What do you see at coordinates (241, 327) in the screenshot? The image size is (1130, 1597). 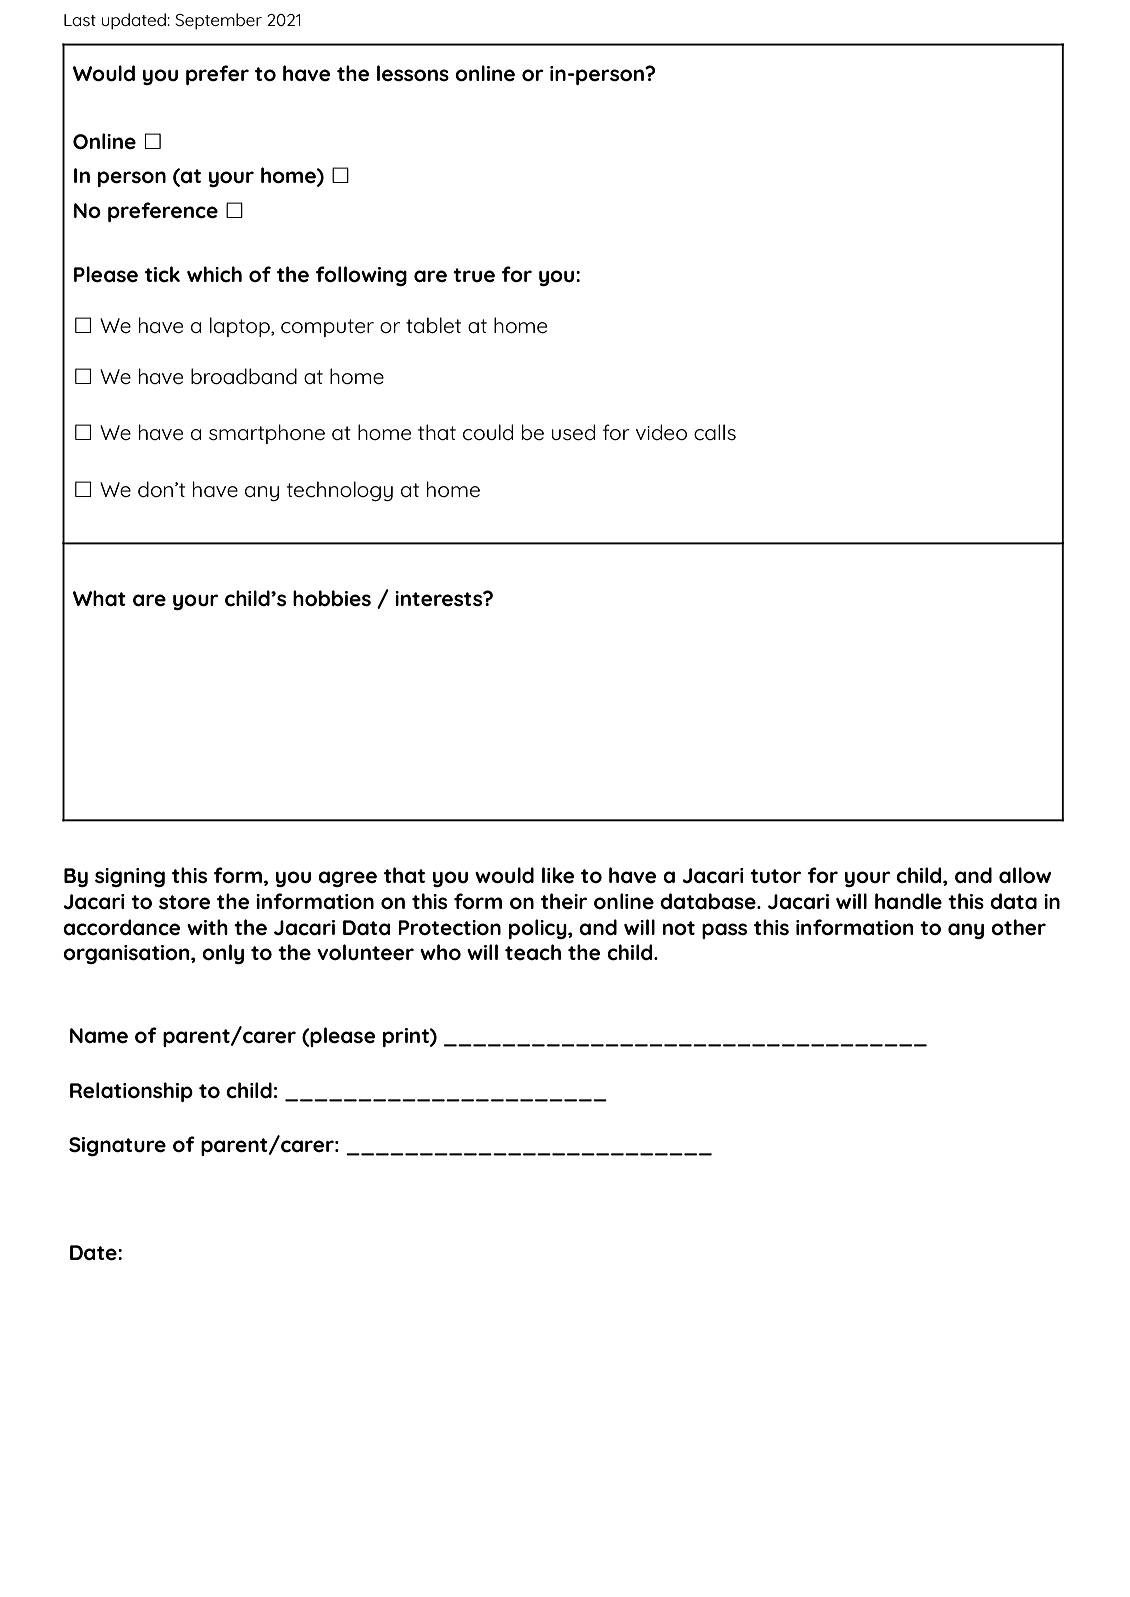 I see `laptop` at bounding box center [241, 327].
